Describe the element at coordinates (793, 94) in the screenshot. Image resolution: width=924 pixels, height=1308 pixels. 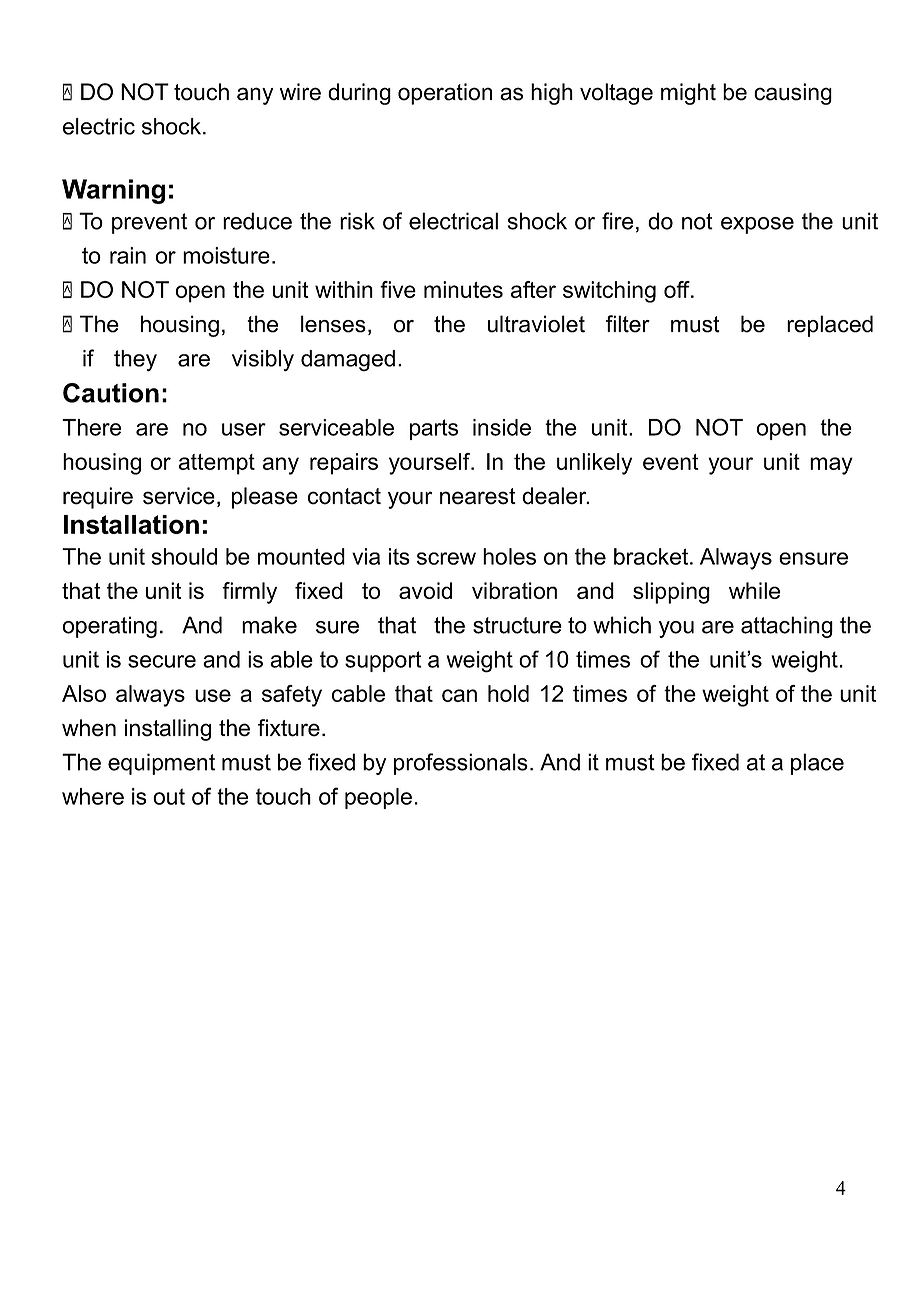
I see `causing` at that location.
